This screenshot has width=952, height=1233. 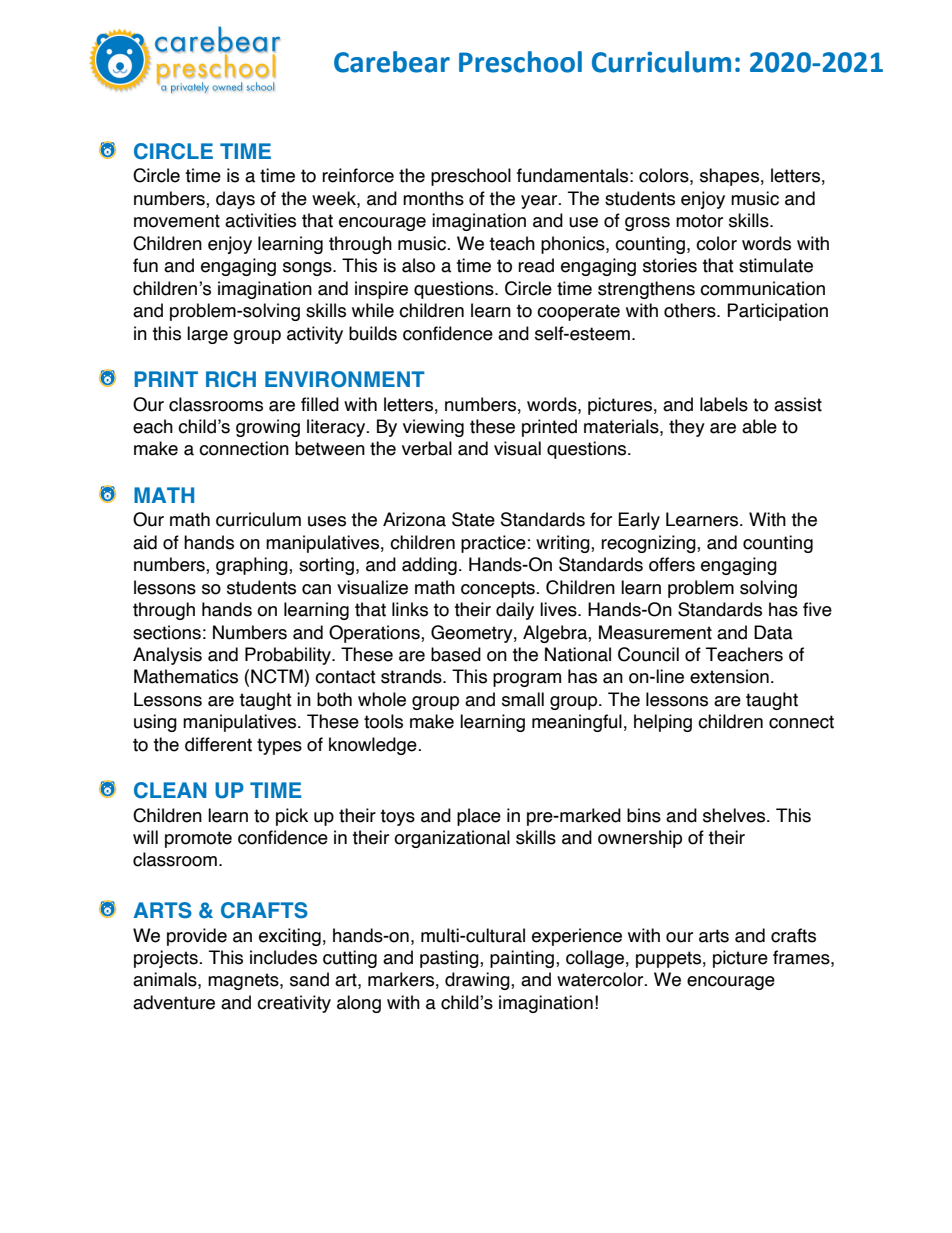 What do you see at coordinates (207, 335) in the screenshot?
I see `large` at bounding box center [207, 335].
